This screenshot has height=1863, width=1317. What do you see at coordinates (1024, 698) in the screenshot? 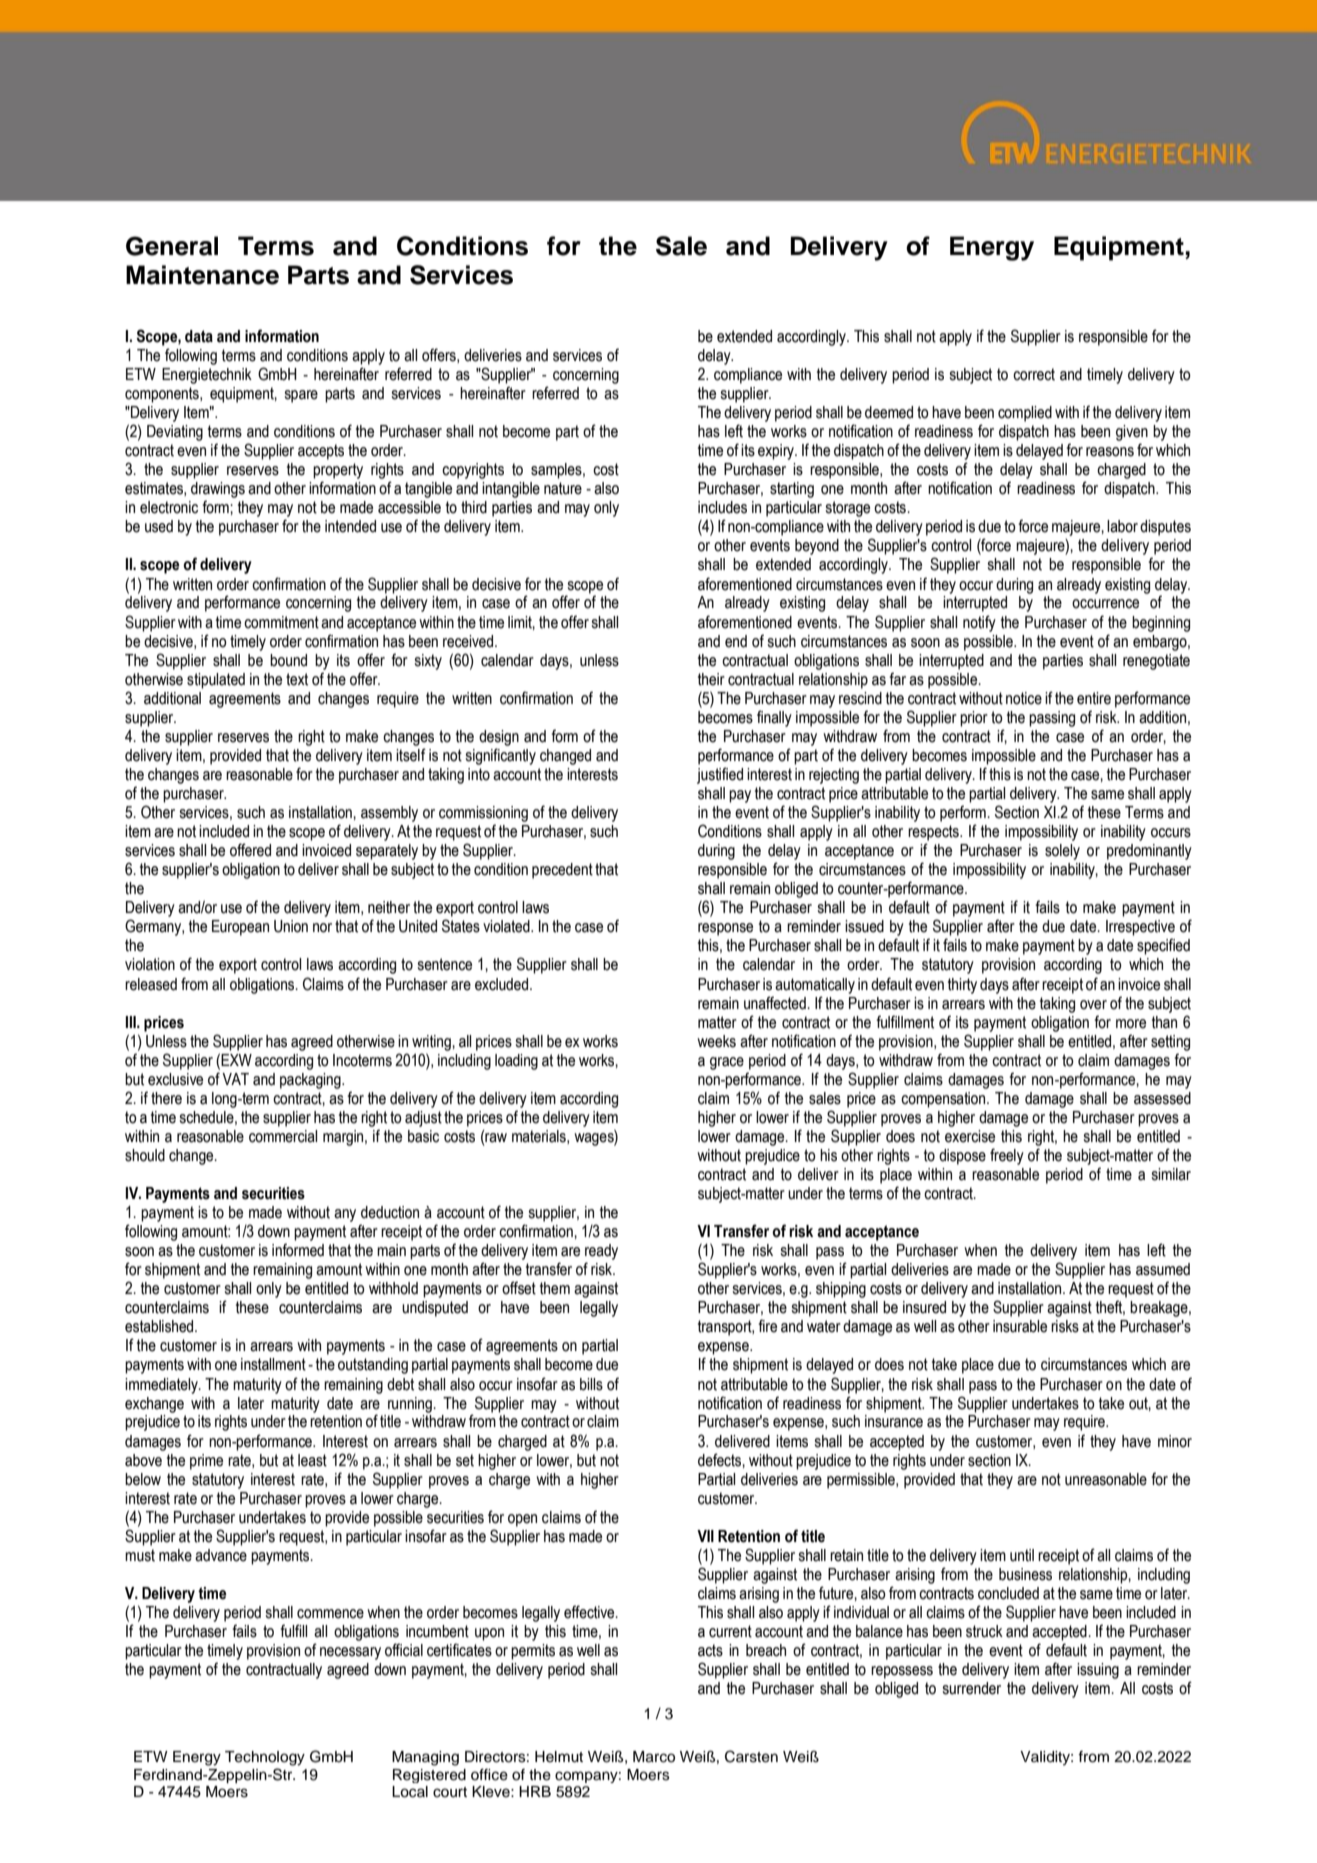
I see `notice` at bounding box center [1024, 698].
